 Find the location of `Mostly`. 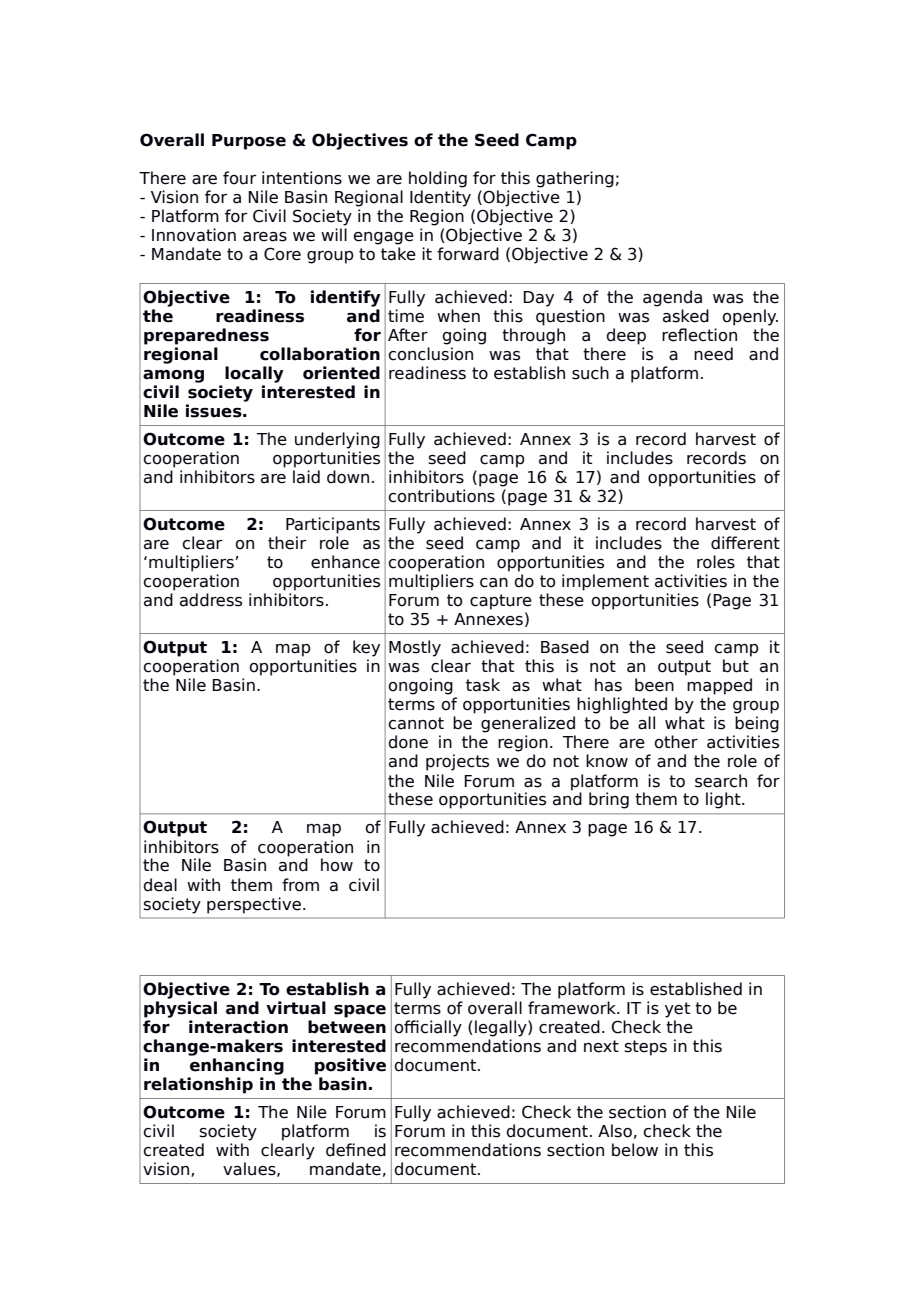

Mostly is located at coordinates (415, 648).
